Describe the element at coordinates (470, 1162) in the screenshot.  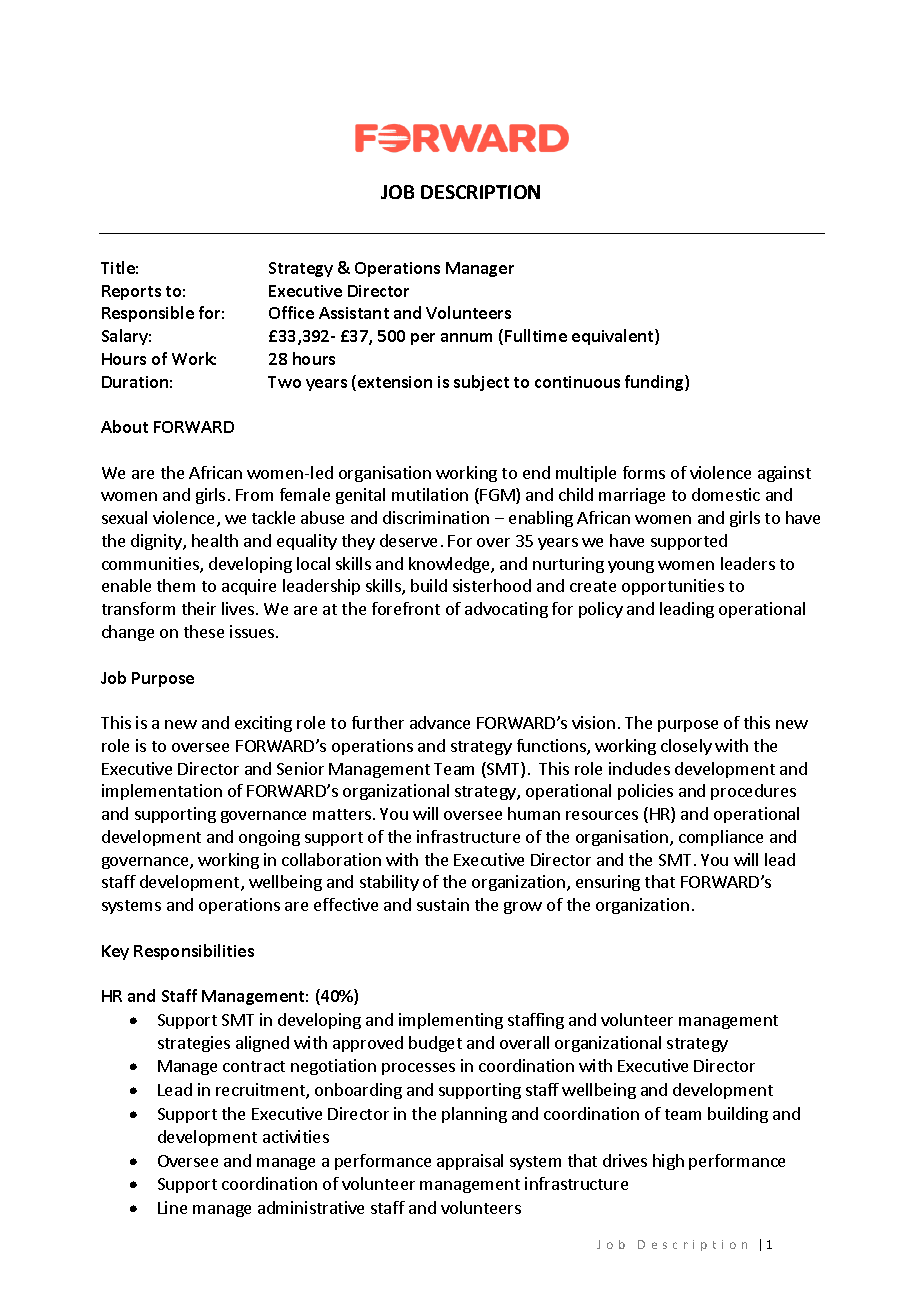
I see `appraisal` at that location.
